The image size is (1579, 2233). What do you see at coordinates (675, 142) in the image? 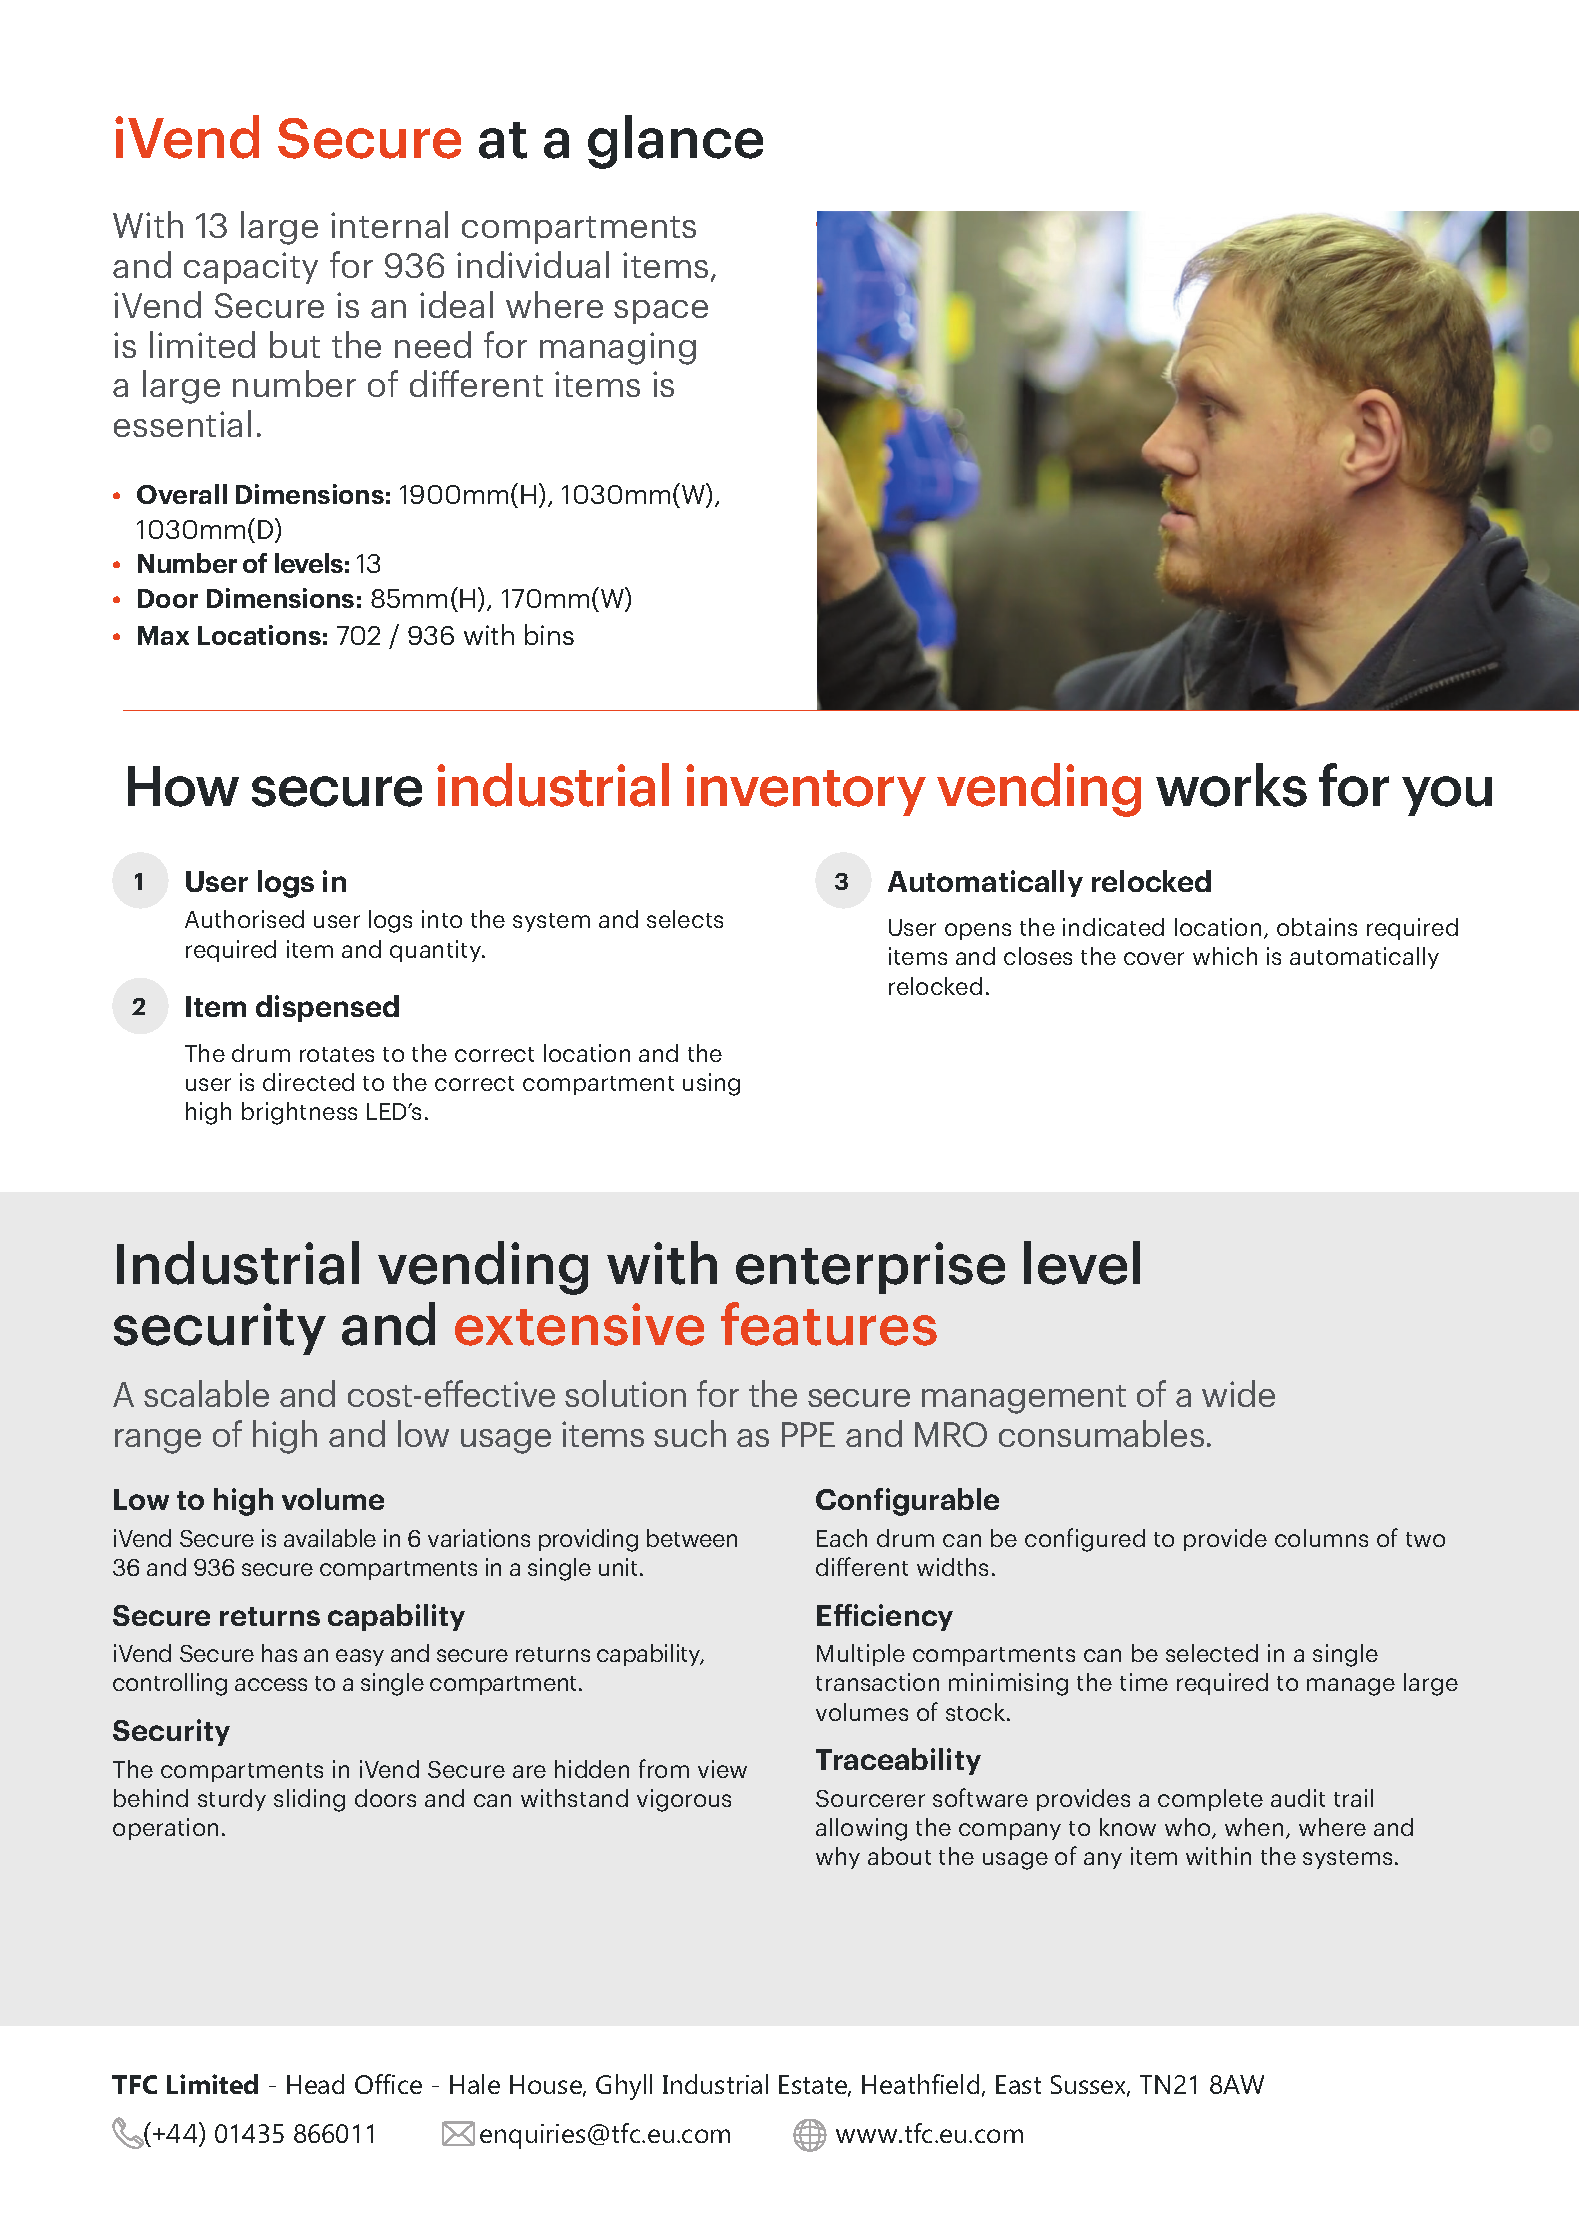
I see `glance` at bounding box center [675, 142].
